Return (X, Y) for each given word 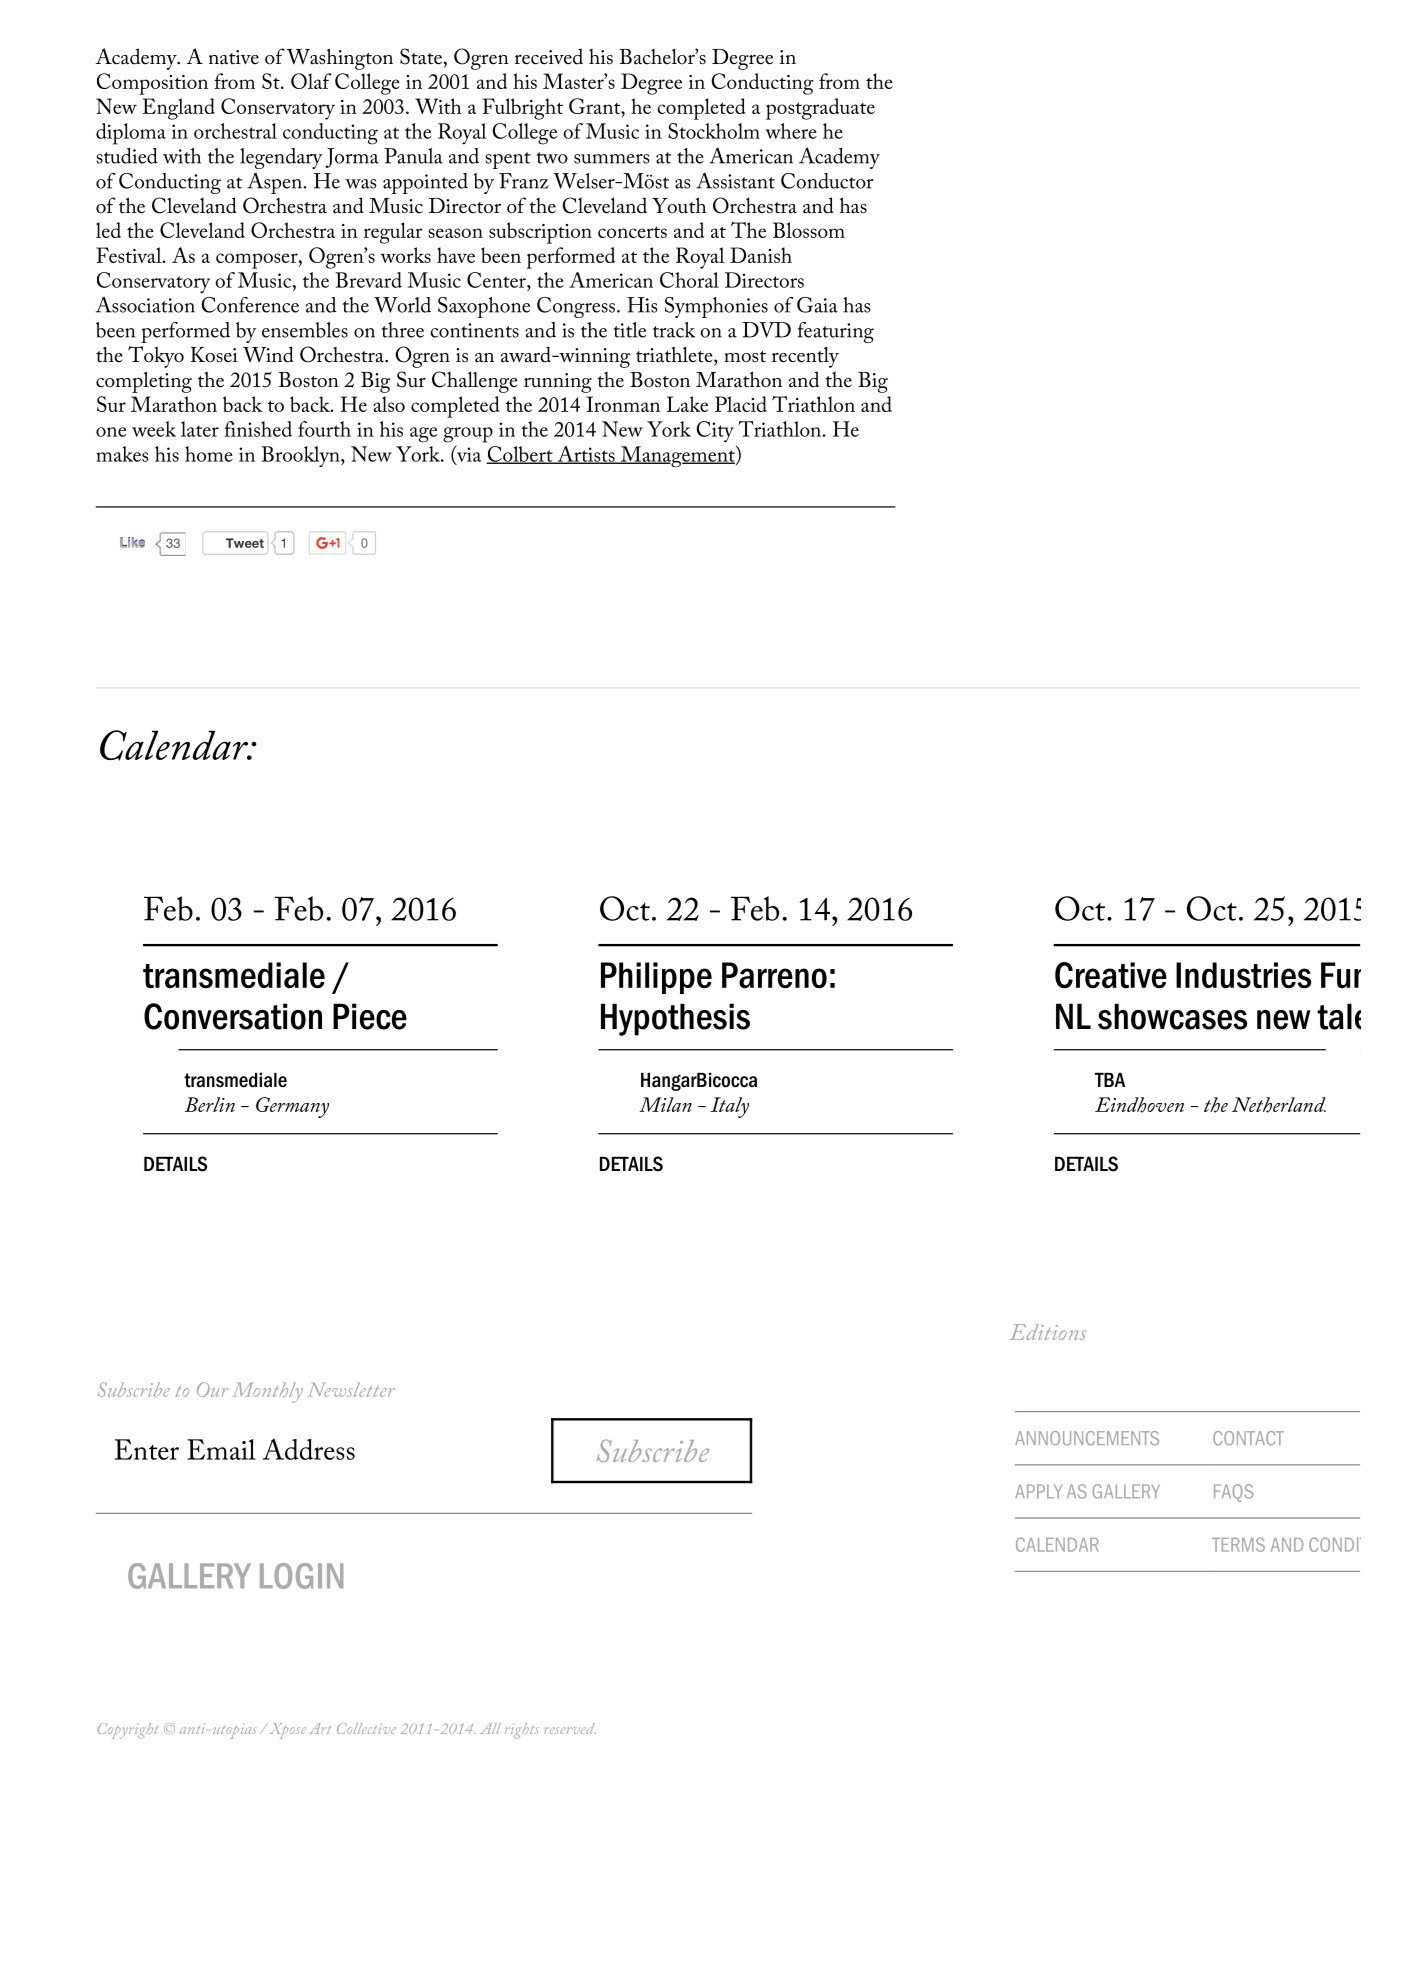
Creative (1111, 975)
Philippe (656, 978)
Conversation (233, 1016)
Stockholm (714, 131)
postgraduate (820, 109)
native (234, 57)
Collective (366, 1728)
